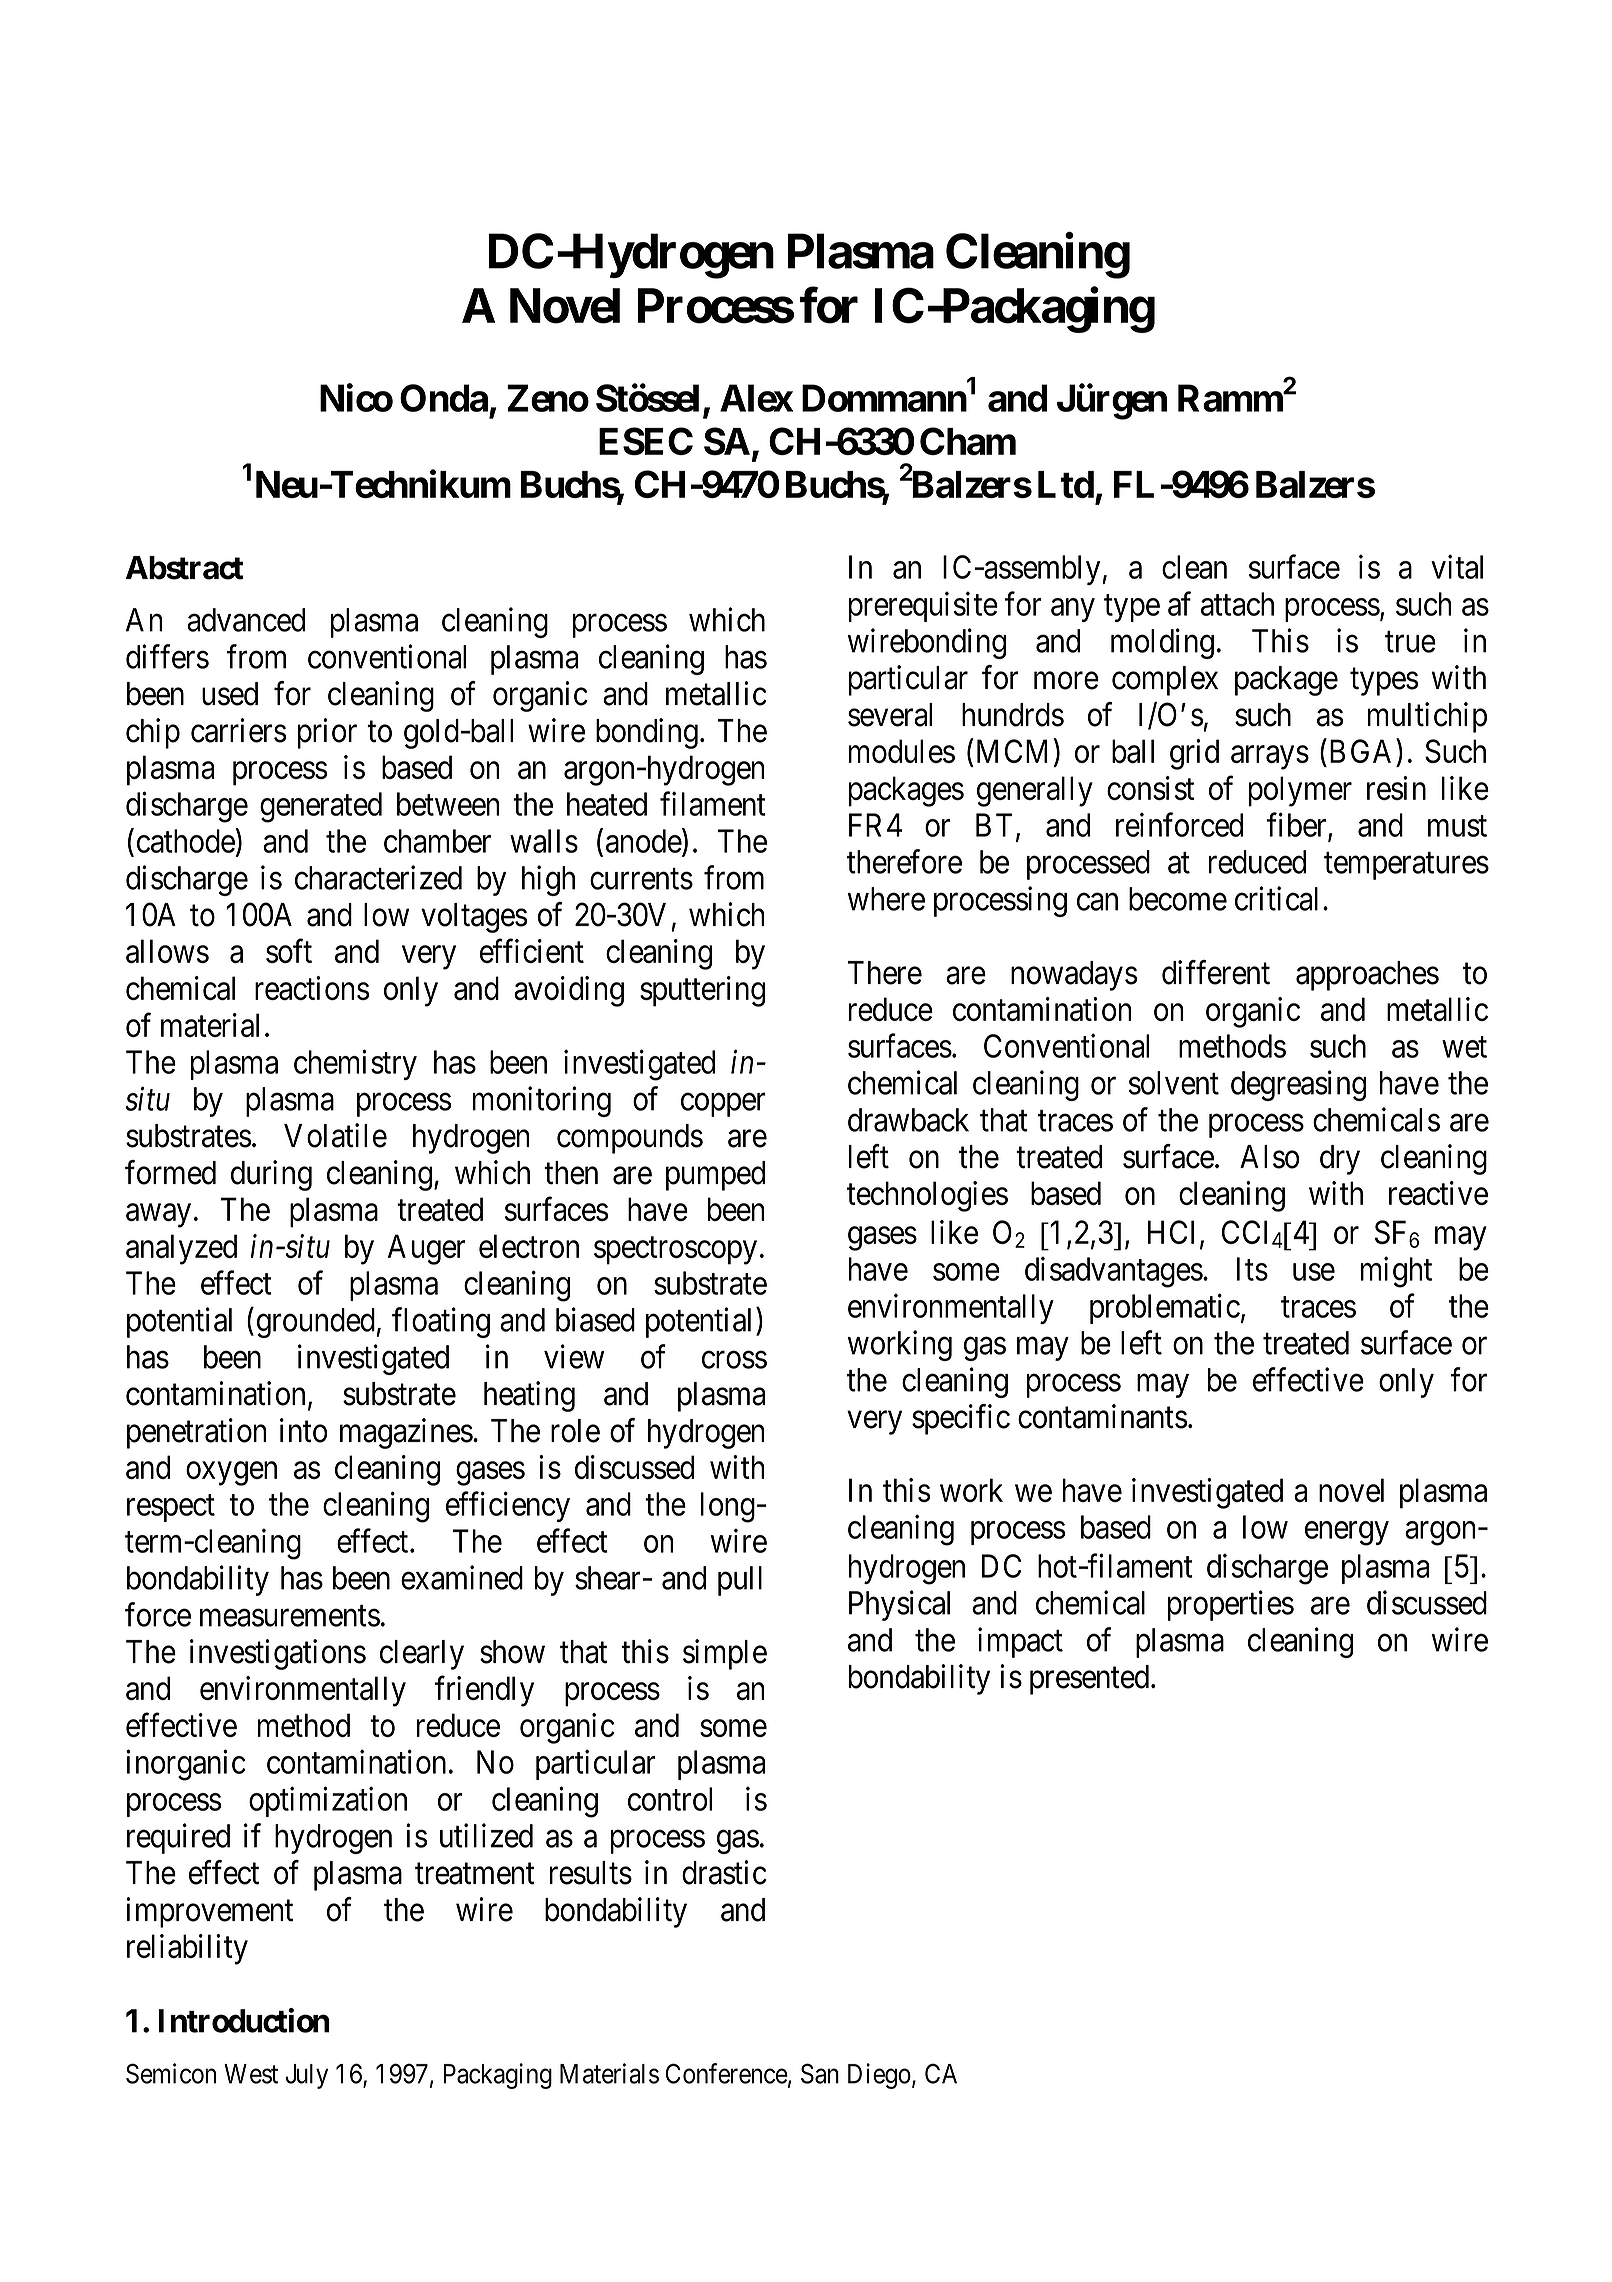  What do you see at coordinates (1298, 825) in the page?
I see `fiber` at bounding box center [1298, 825].
